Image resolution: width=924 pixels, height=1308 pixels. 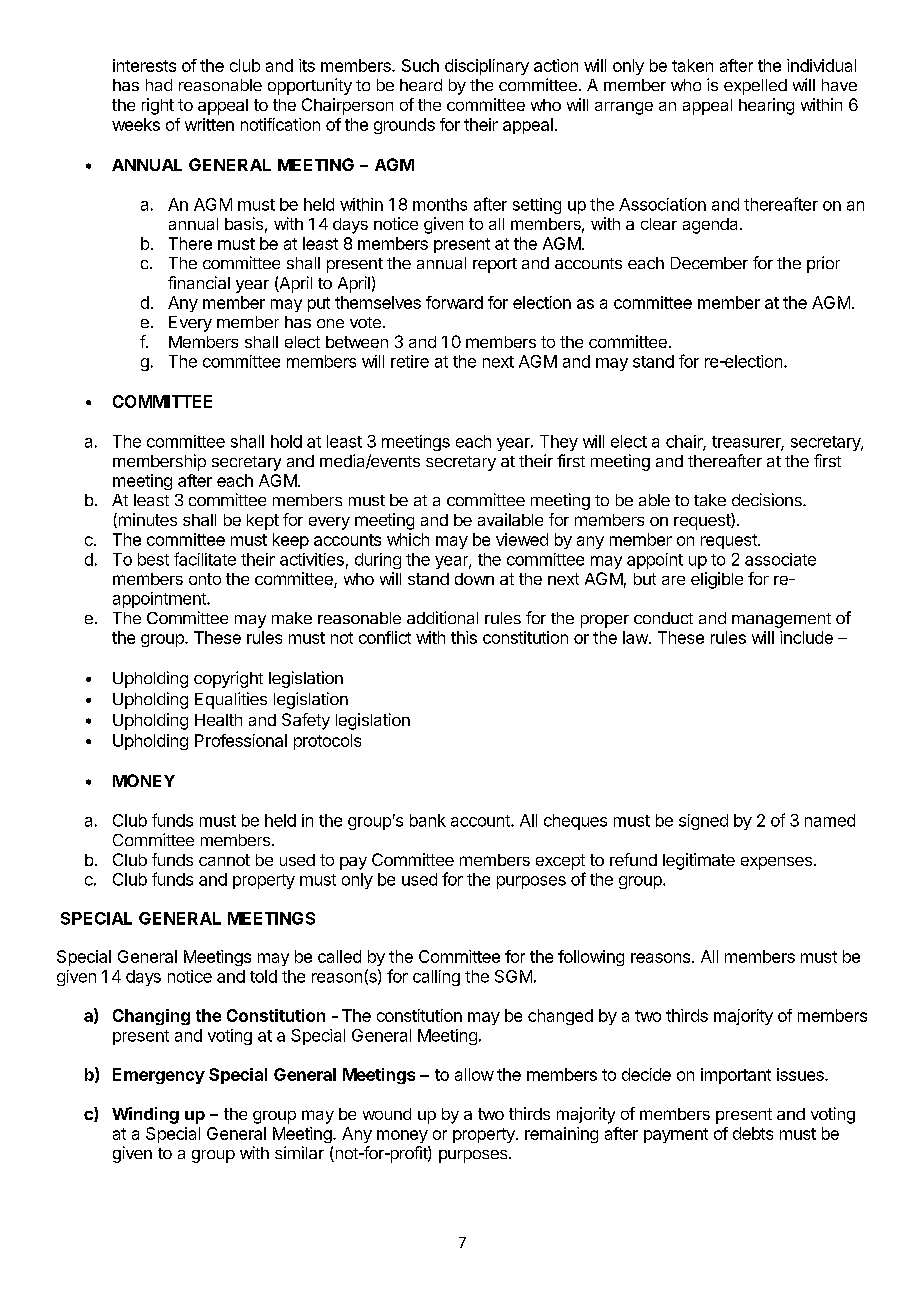 What do you see at coordinates (474, 1074) in the page?
I see `allow` at bounding box center [474, 1074].
